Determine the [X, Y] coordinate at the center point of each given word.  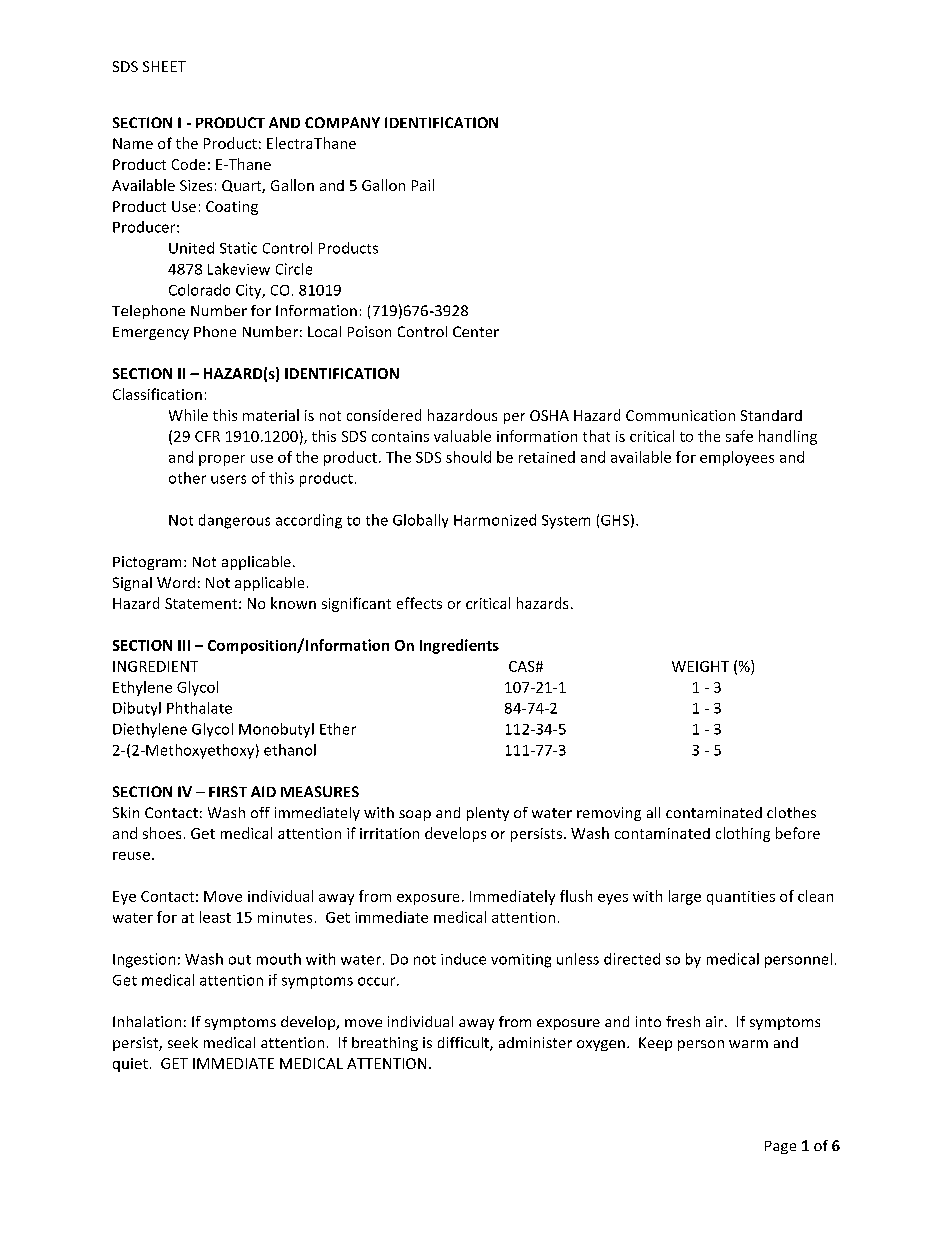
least [215, 917]
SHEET [164, 66]
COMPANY [342, 122]
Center [476, 331]
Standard [771, 415]
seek [183, 1042]
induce [463, 959]
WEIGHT [700, 666]
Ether [338, 729]
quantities [741, 898]
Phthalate [199, 708]
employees [737, 458]
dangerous [234, 521]
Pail [423, 185]
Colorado [199, 290]
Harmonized [495, 520]
